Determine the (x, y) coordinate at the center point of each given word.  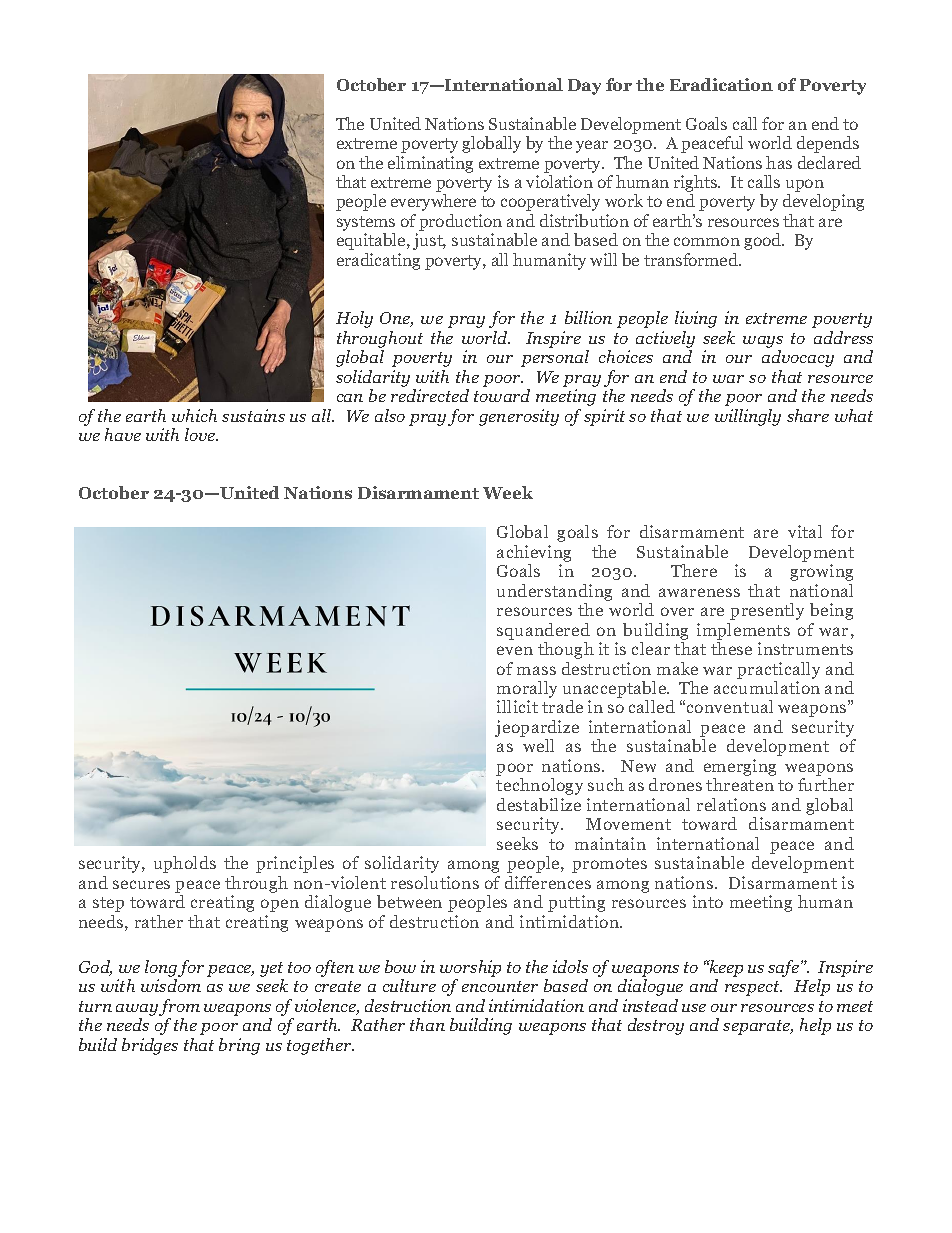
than (427, 1024)
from (179, 1009)
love (201, 434)
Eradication (721, 84)
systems (366, 225)
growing (821, 572)
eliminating (430, 164)
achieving (534, 553)
